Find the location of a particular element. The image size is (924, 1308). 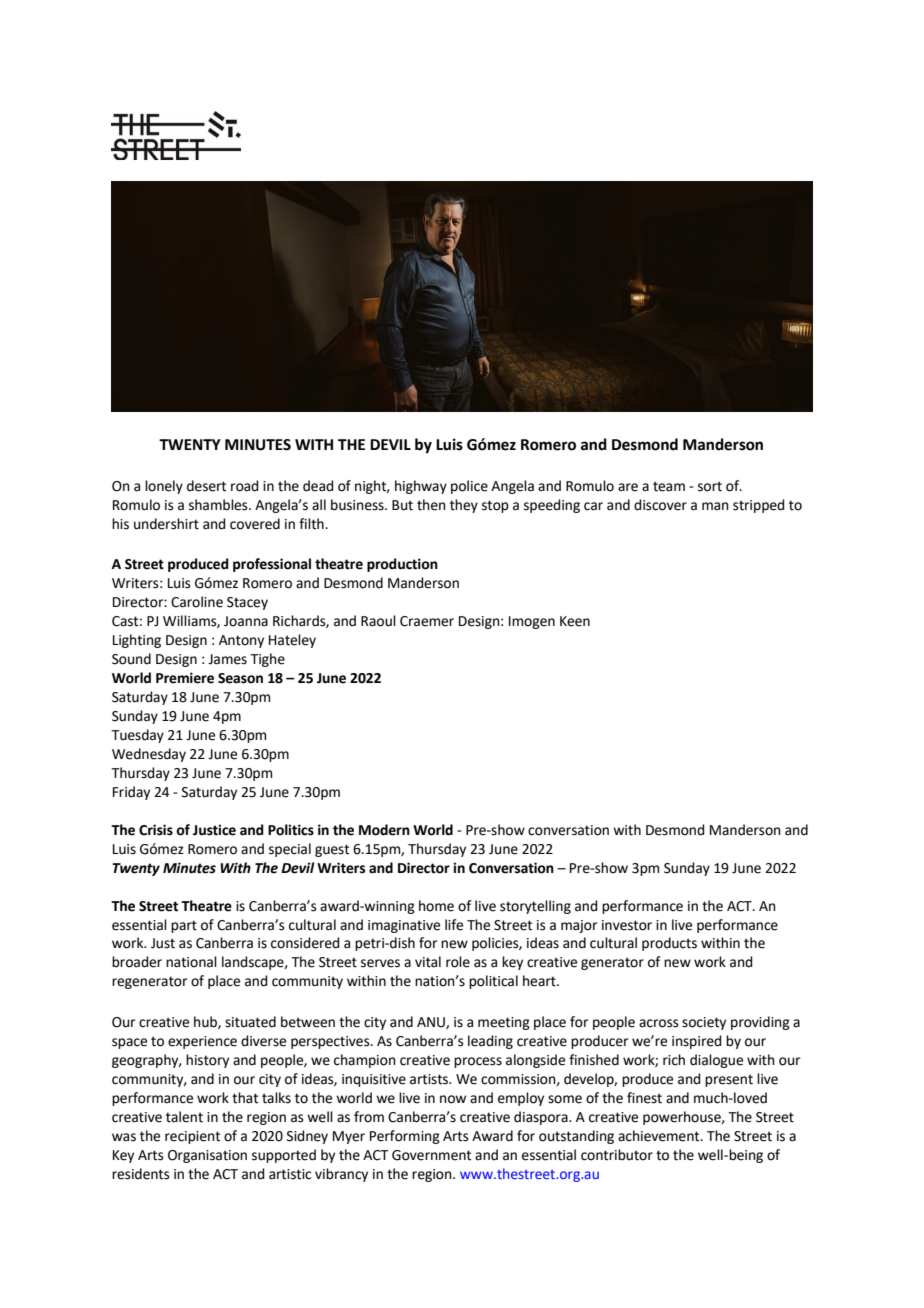

Raoul is located at coordinates (378, 621).
